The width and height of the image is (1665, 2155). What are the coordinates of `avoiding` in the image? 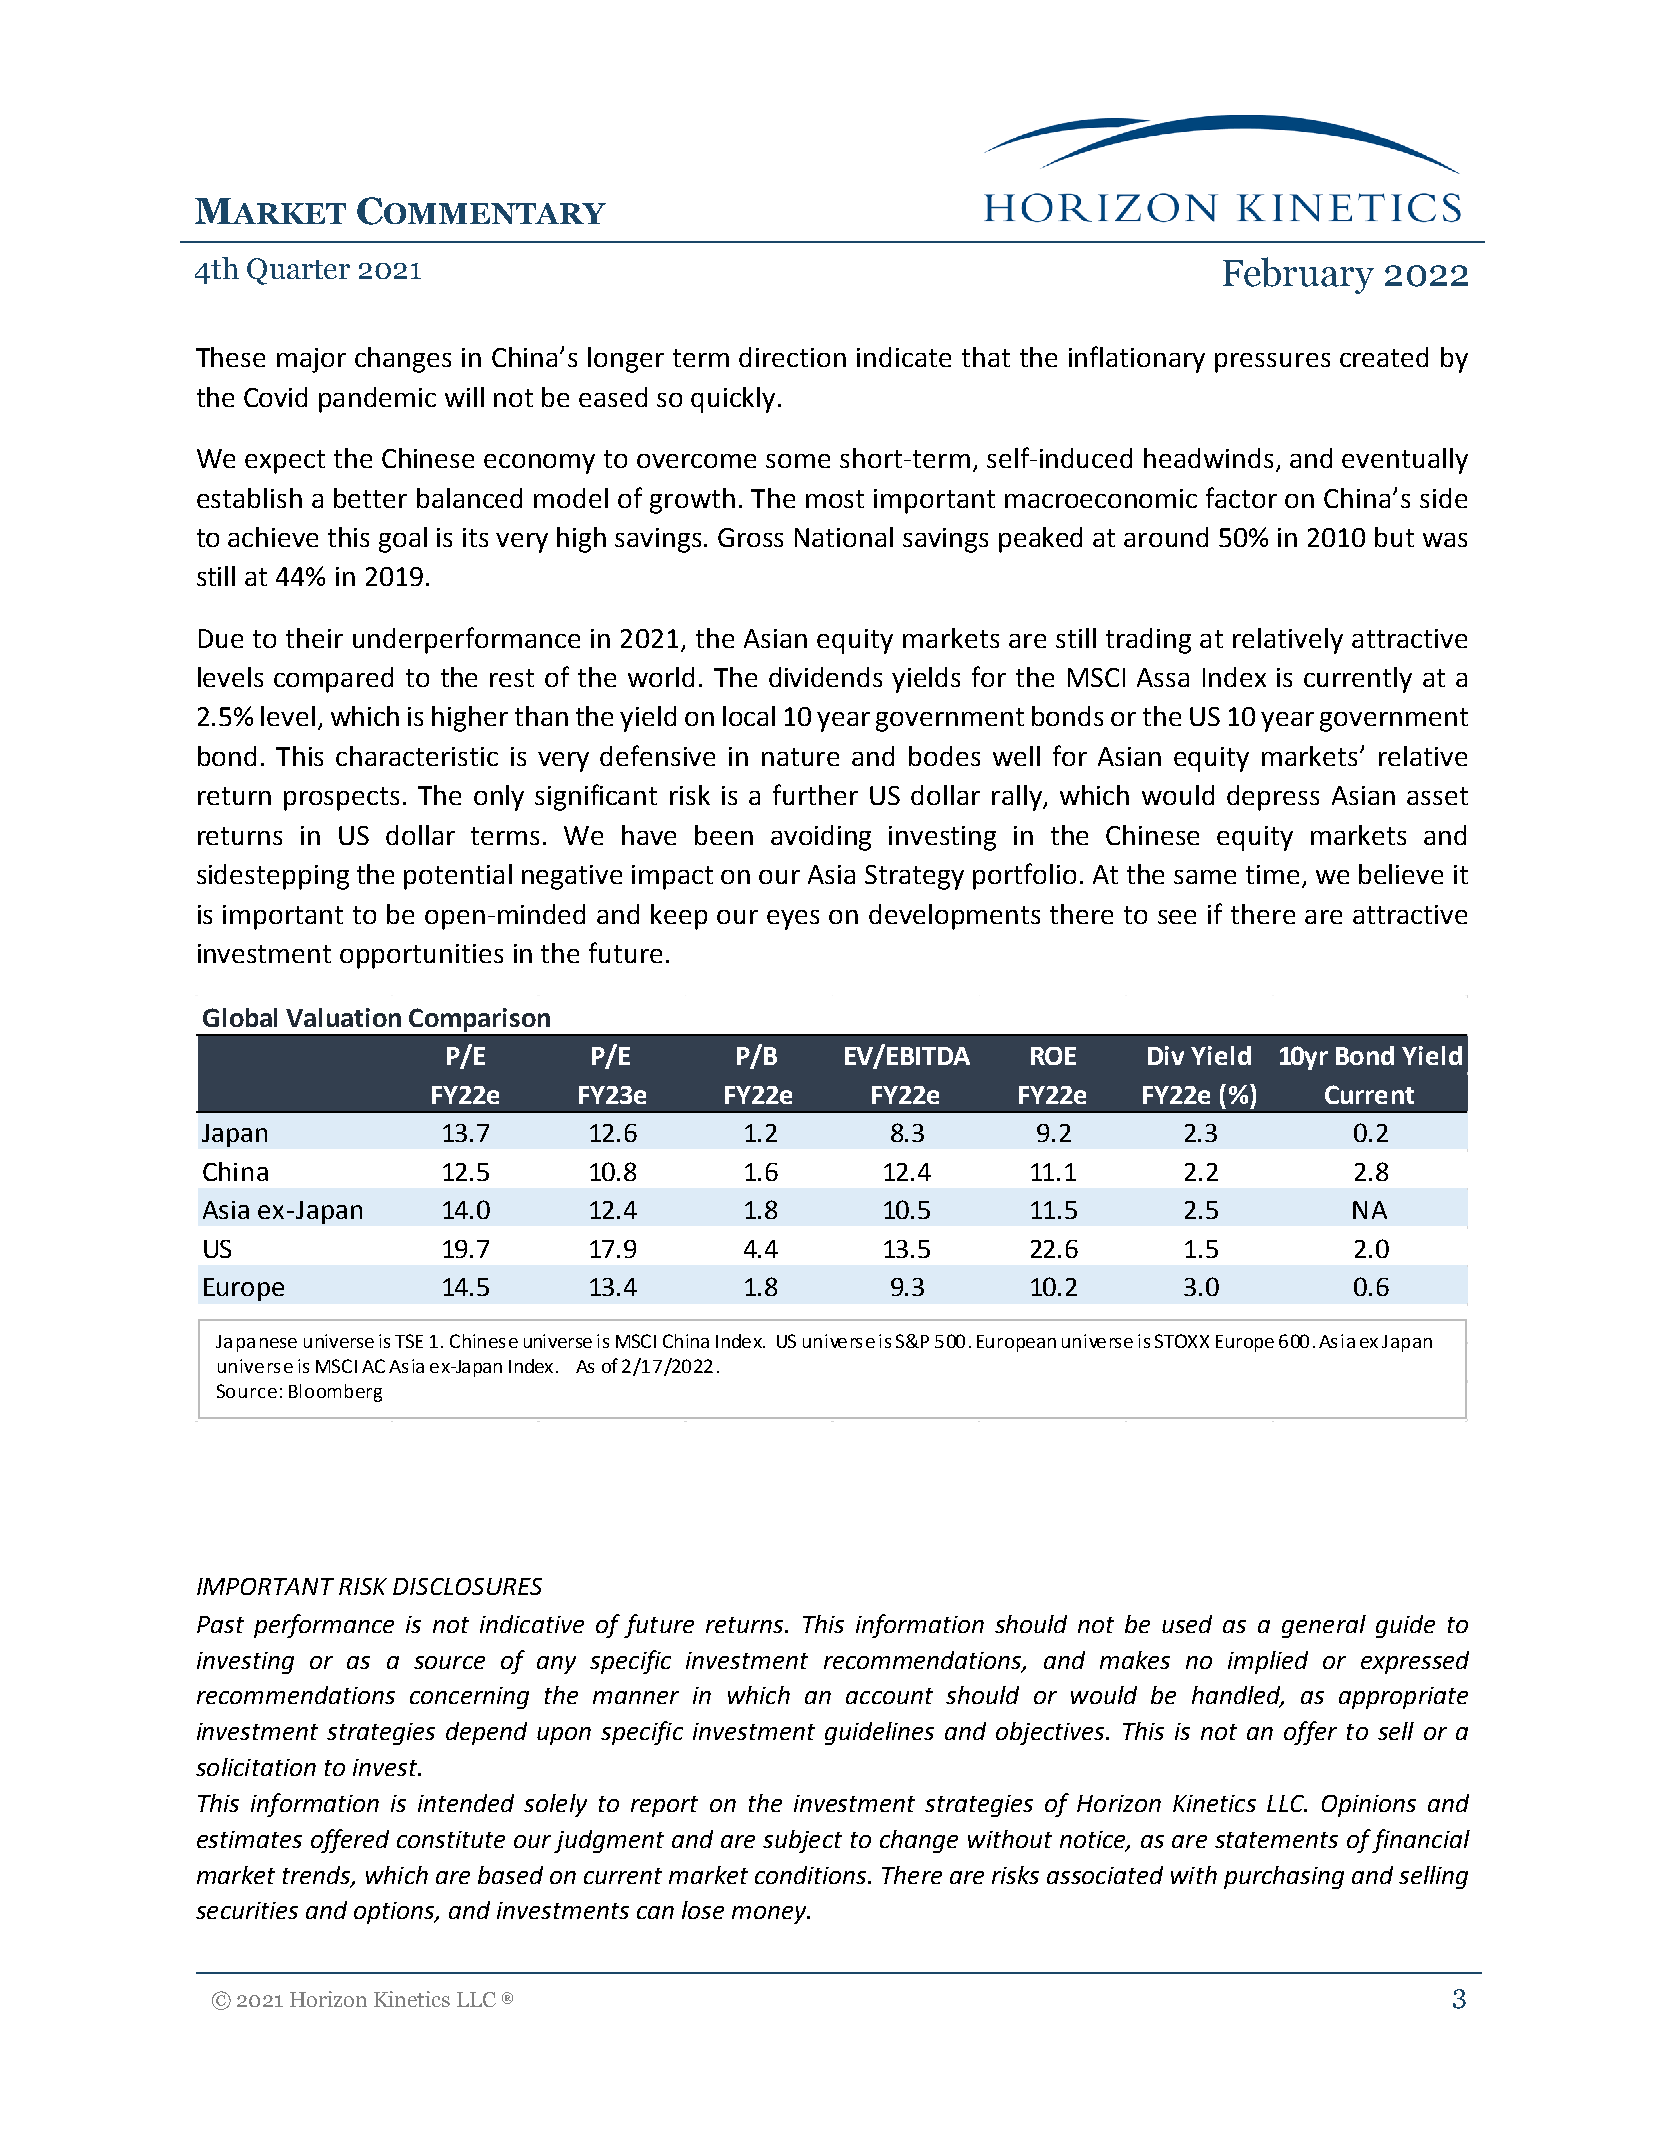 It's located at (821, 838).
